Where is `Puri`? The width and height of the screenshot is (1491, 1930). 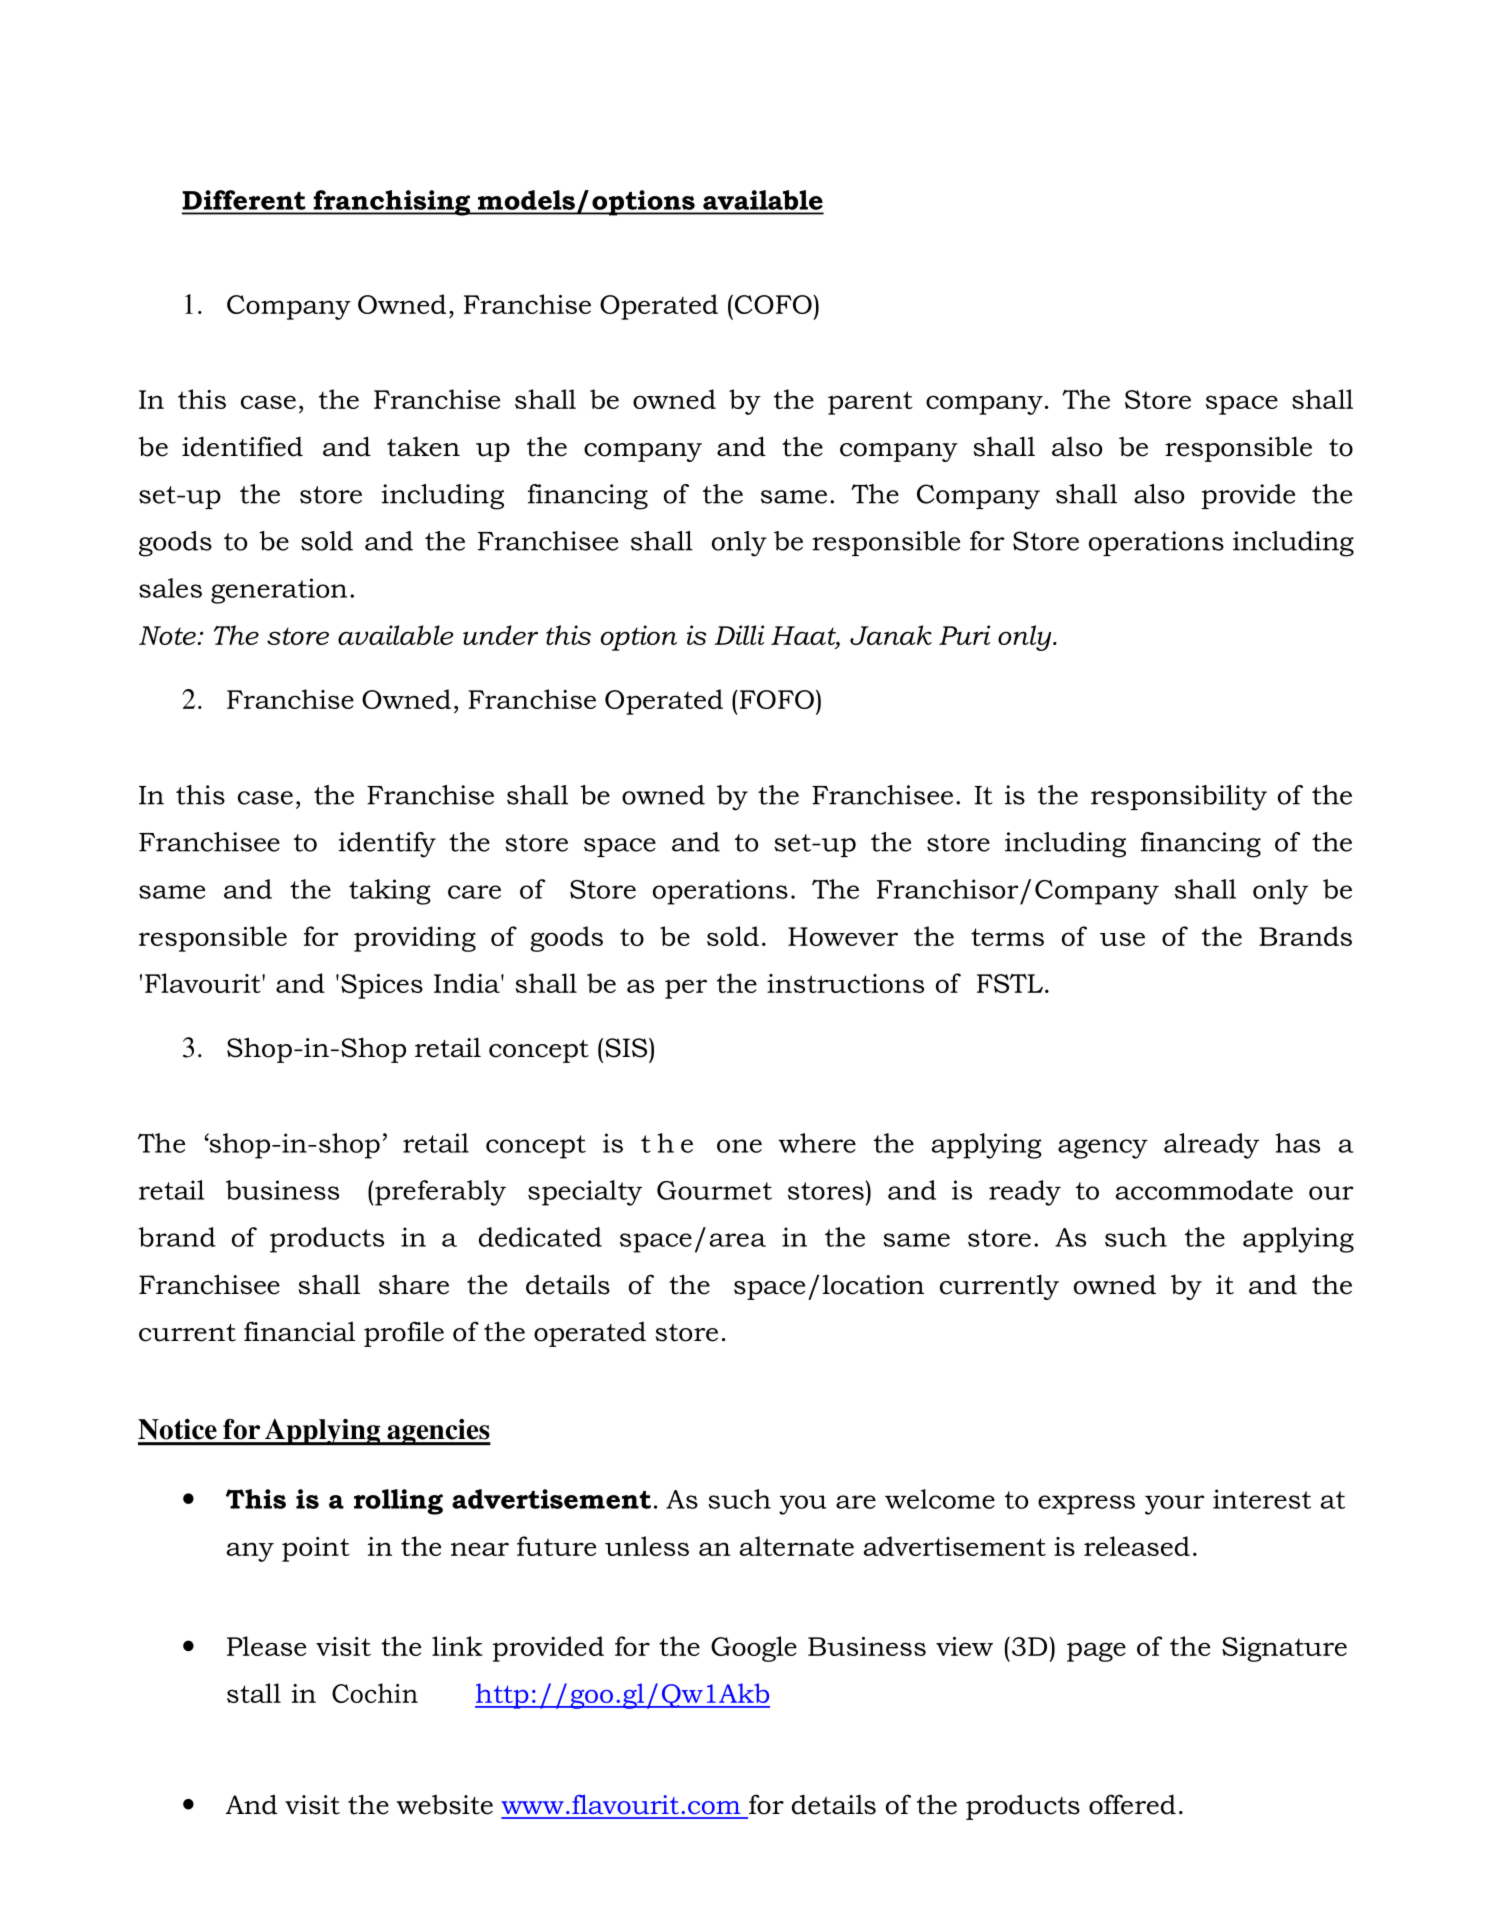
Puri is located at coordinates (964, 635).
